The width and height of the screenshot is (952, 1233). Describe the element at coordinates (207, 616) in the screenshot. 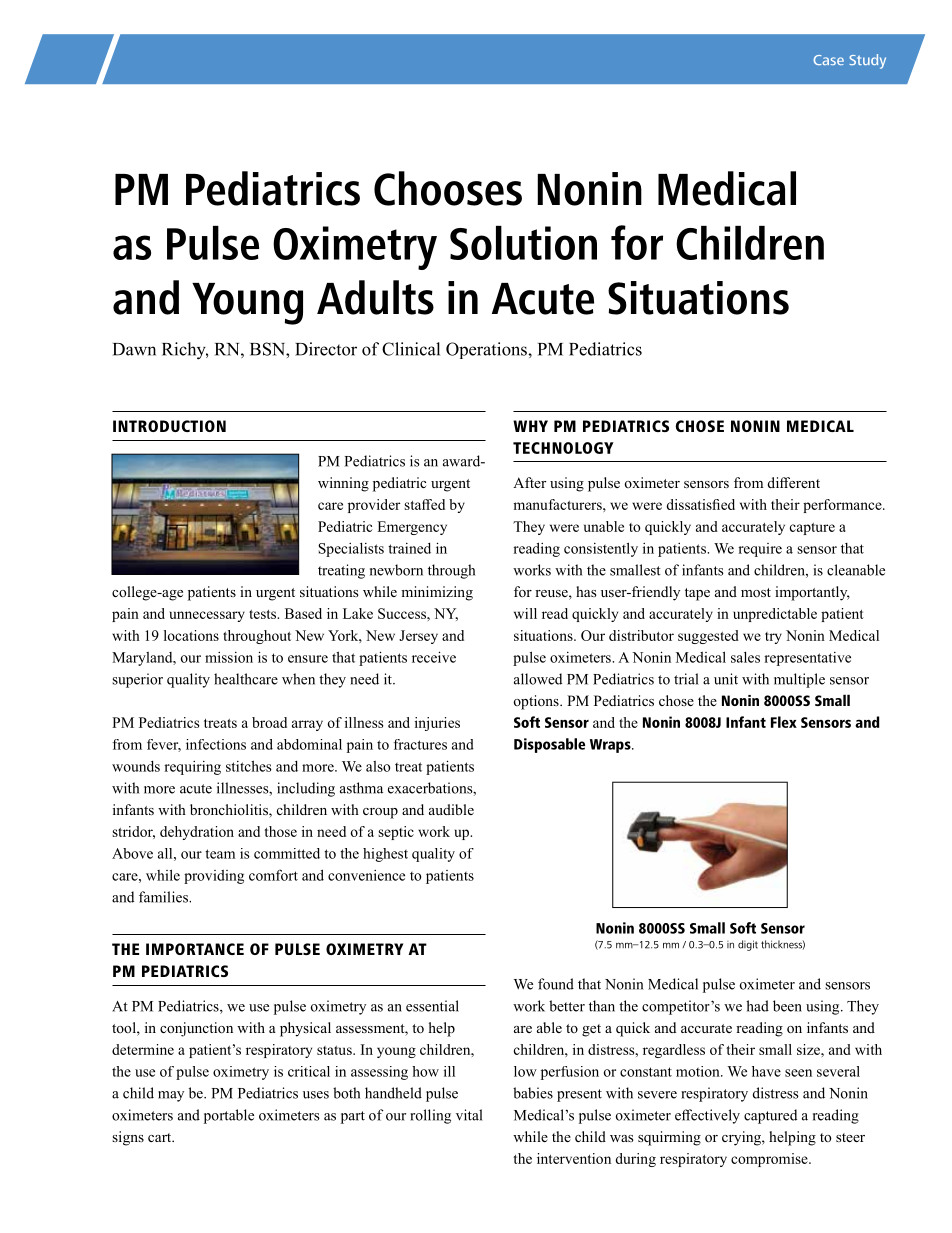

I see `unnecessary` at that location.
